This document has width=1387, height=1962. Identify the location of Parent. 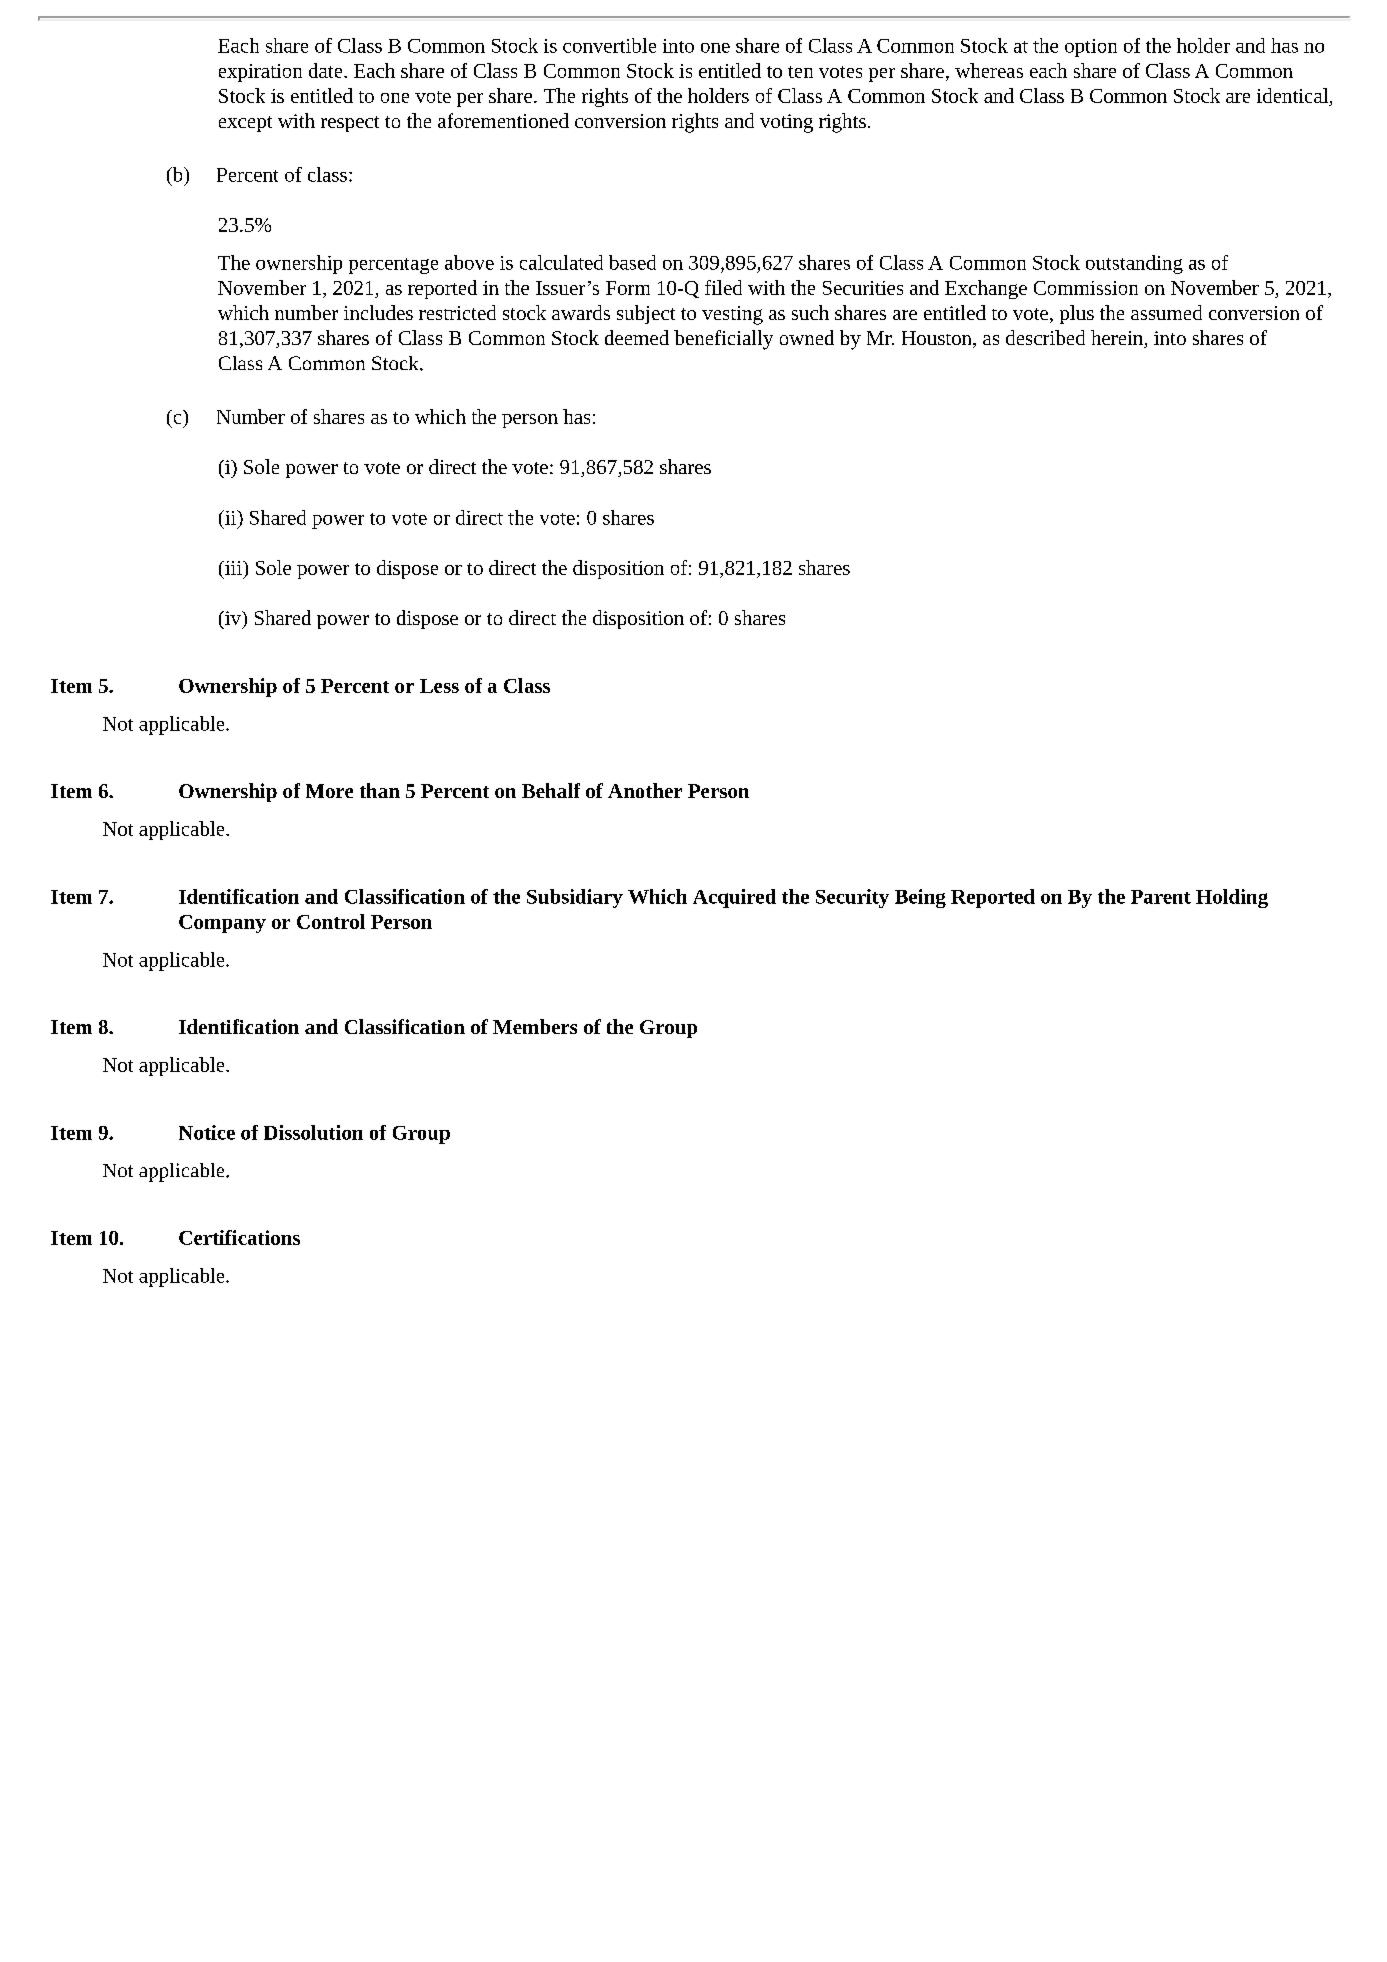
(1161, 897).
